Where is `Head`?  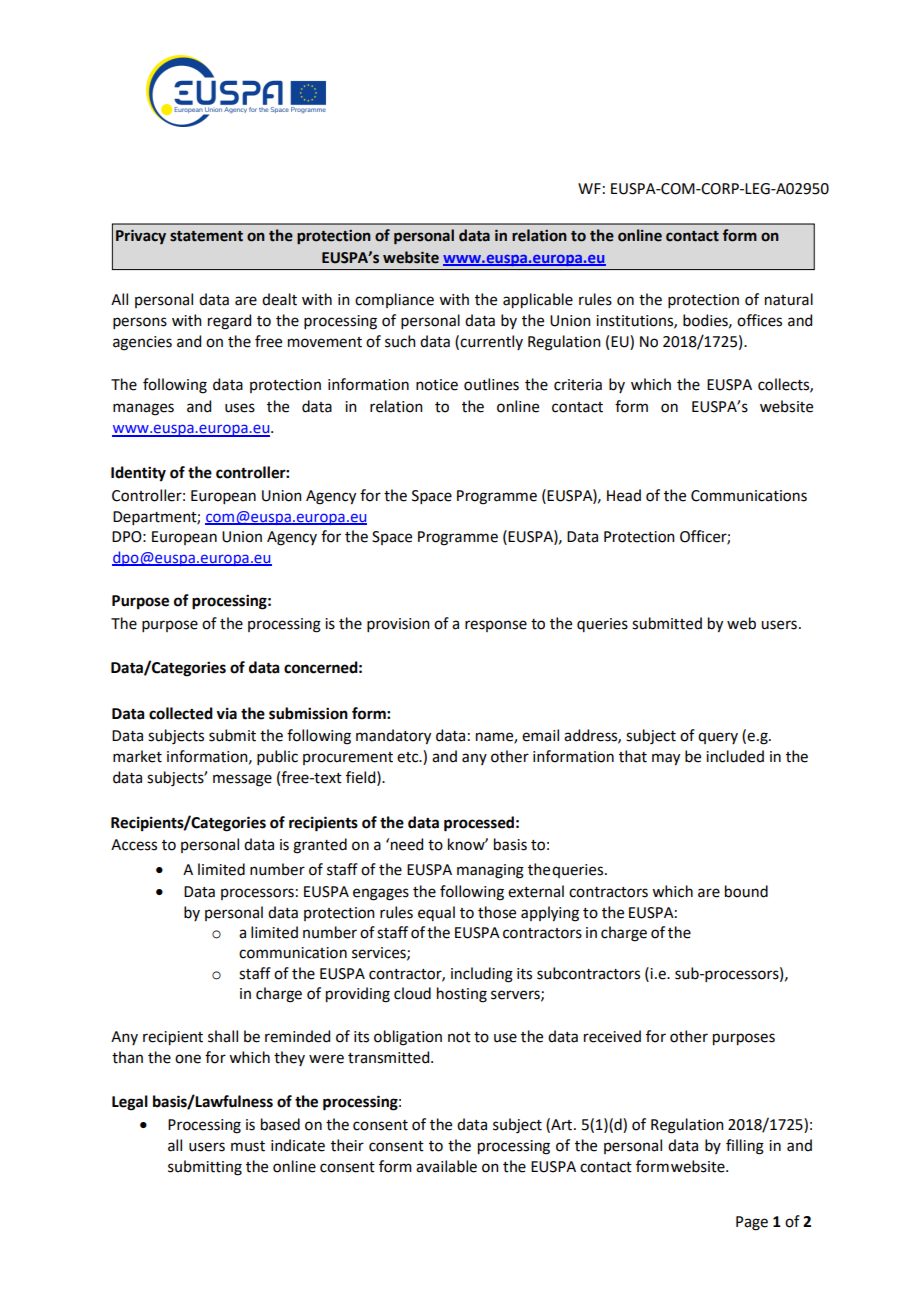 Head is located at coordinates (624, 495).
